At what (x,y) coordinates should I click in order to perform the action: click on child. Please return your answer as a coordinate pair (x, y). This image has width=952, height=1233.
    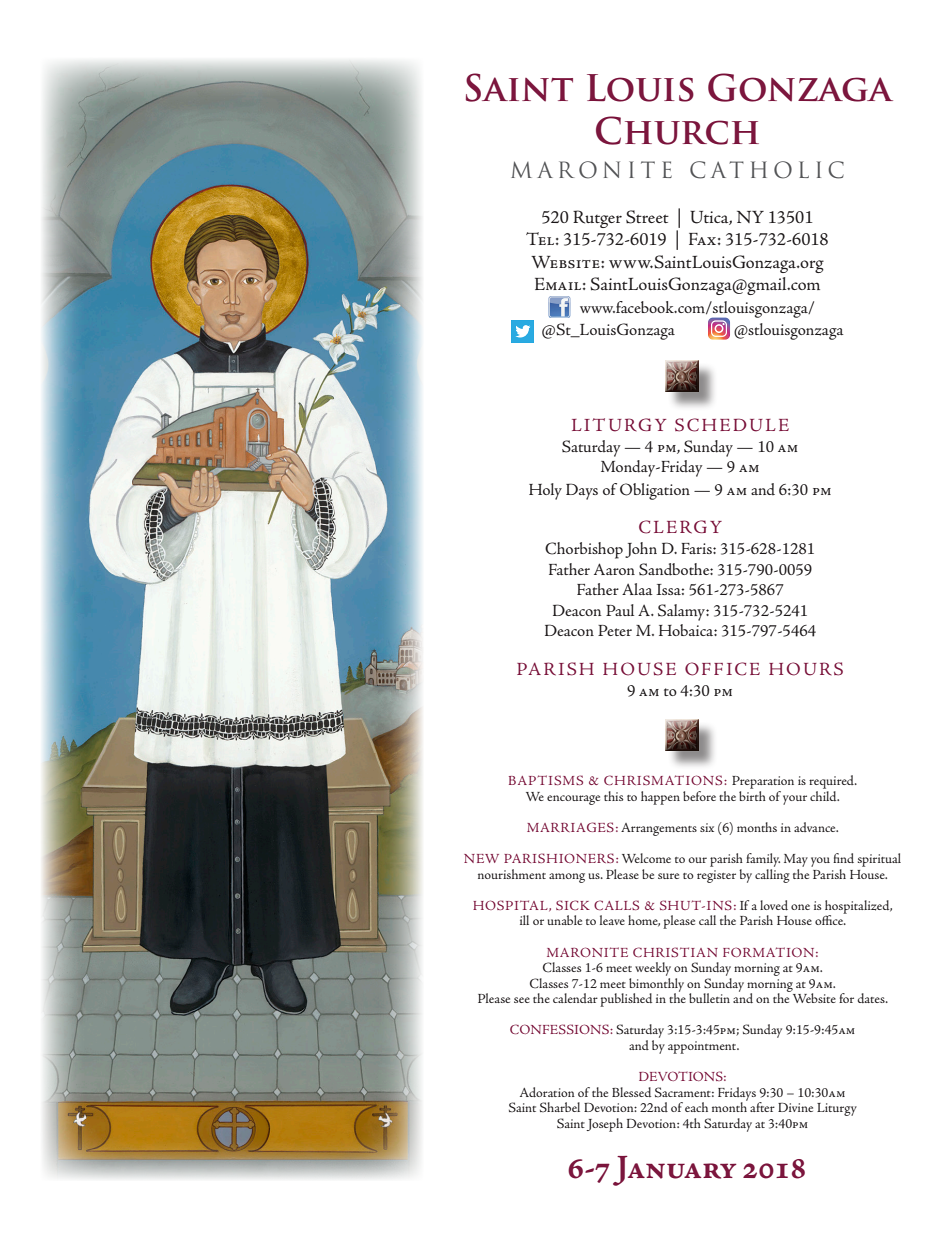
    Looking at the image, I should click on (824, 796).
